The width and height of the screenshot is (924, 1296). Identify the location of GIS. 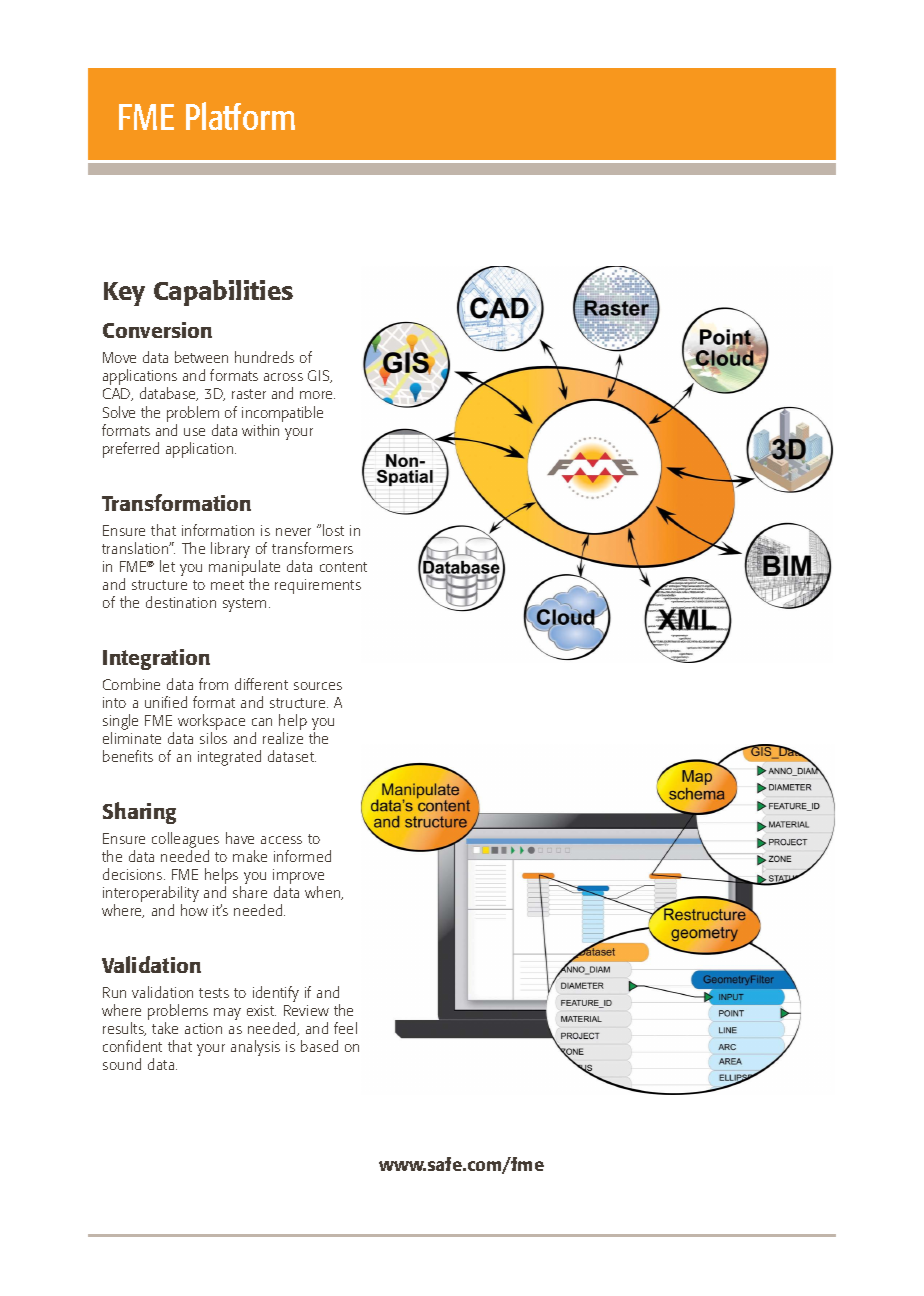
(320, 376).
